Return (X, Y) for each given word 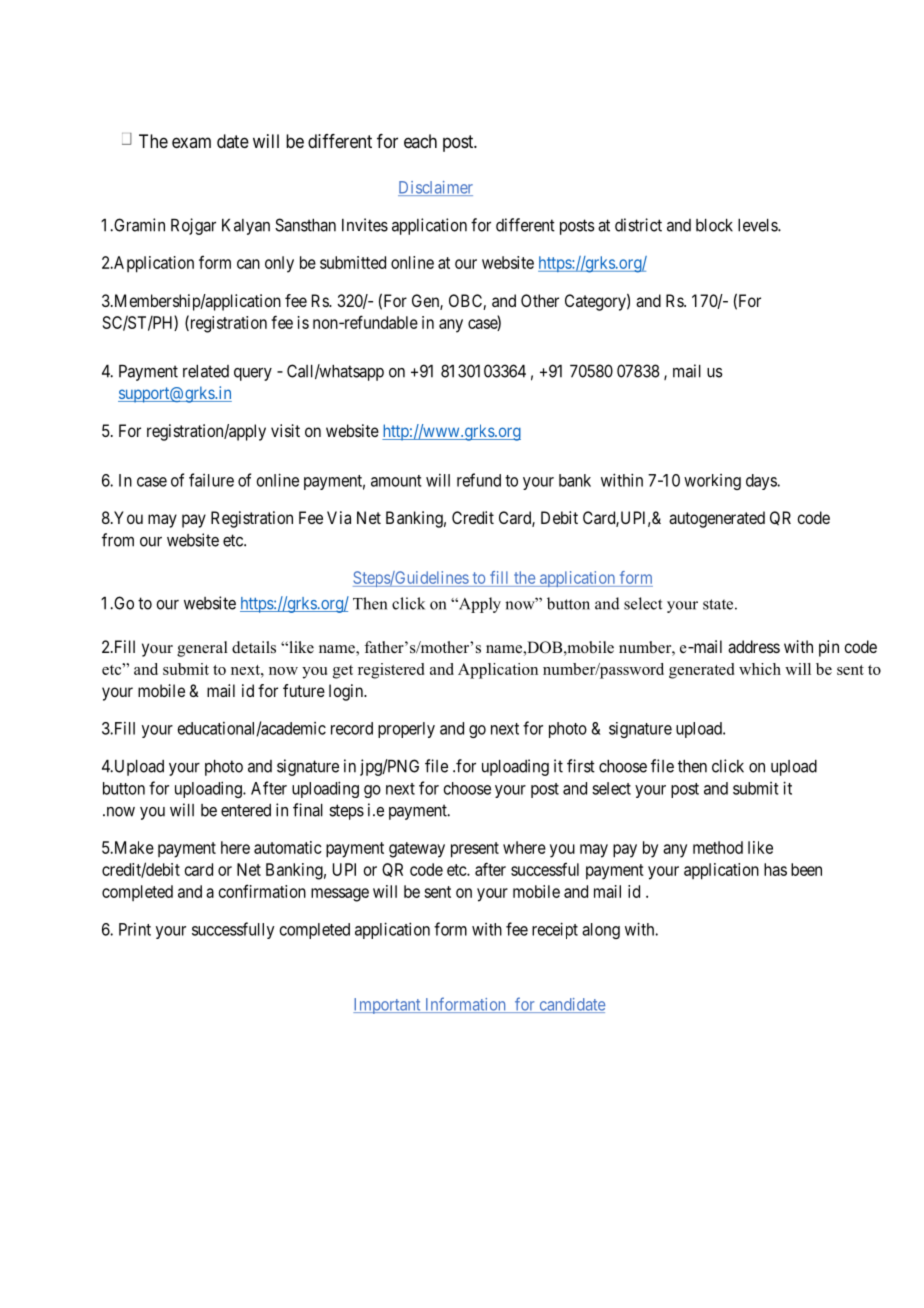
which (760, 669)
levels (758, 225)
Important (388, 1006)
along (601, 931)
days (762, 482)
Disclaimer (435, 188)
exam (191, 142)
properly (406, 730)
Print (135, 929)
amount (396, 481)
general (202, 649)
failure (211, 480)
